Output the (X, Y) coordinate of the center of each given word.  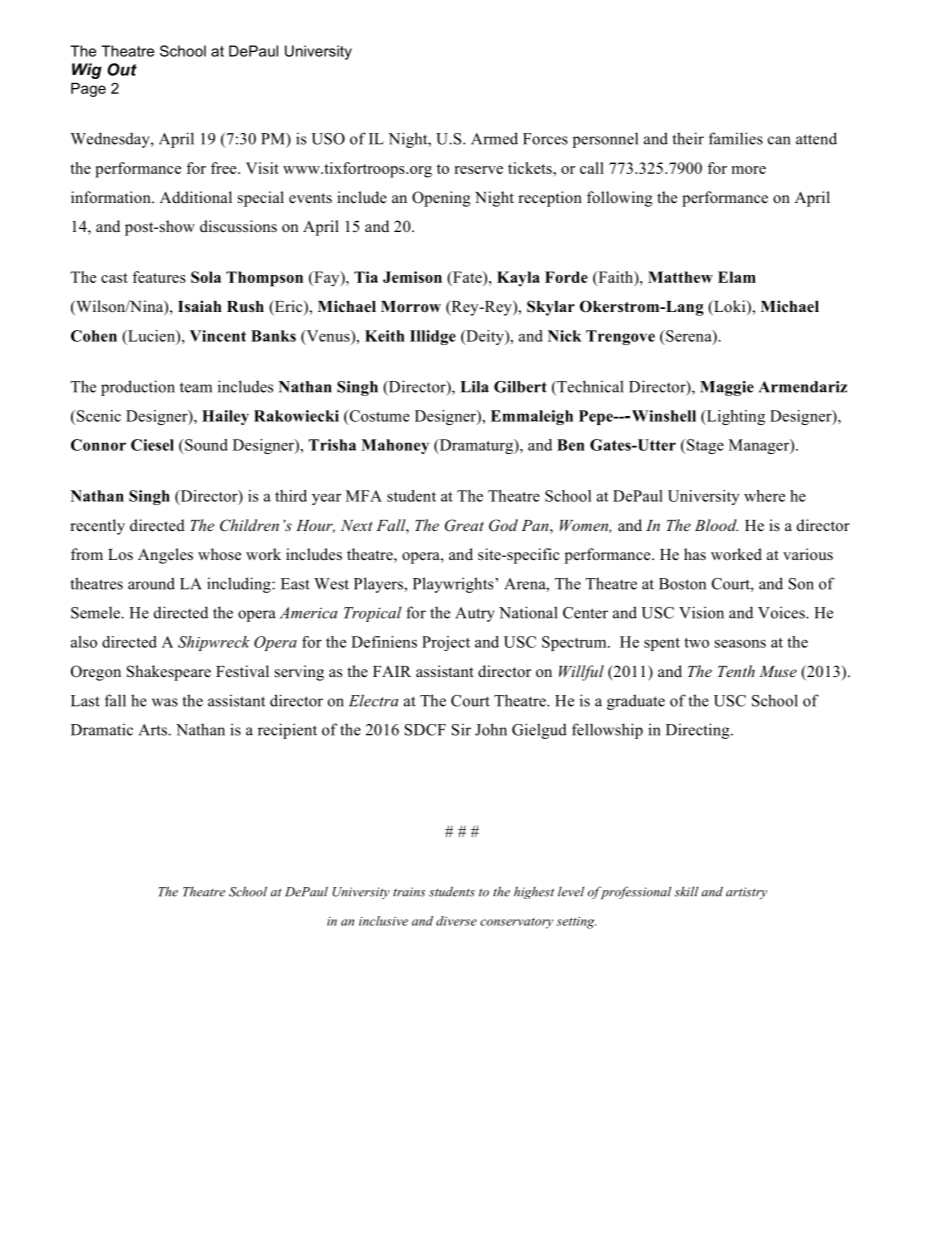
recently (97, 527)
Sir (461, 729)
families (736, 138)
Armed (494, 138)
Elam (737, 277)
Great (464, 525)
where (764, 496)
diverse (456, 921)
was (165, 702)
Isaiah (200, 306)
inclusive (383, 921)
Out (122, 69)
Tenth (736, 671)
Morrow (411, 307)
